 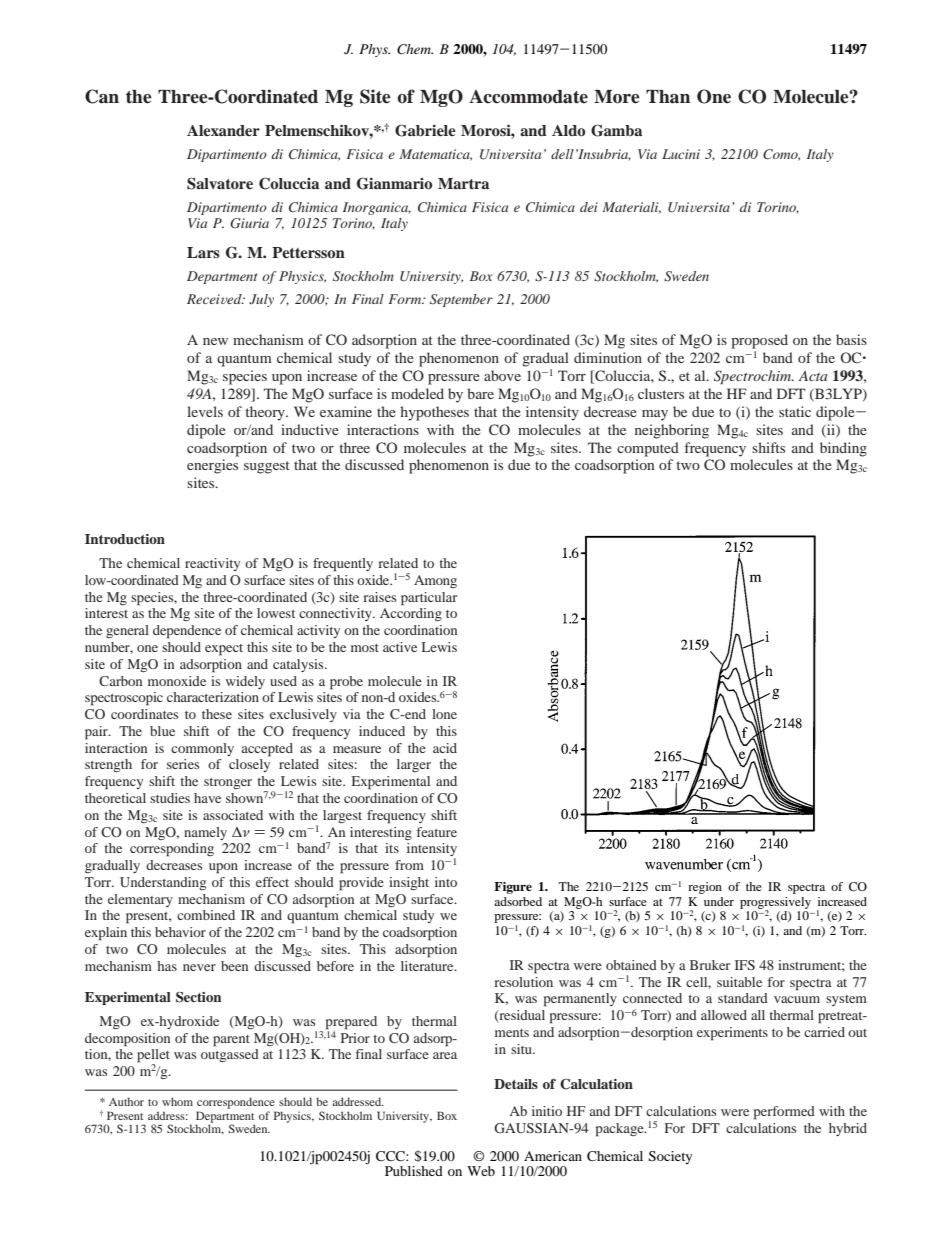 What do you see at coordinates (668, 97) in the page?
I see `Than` at bounding box center [668, 97].
